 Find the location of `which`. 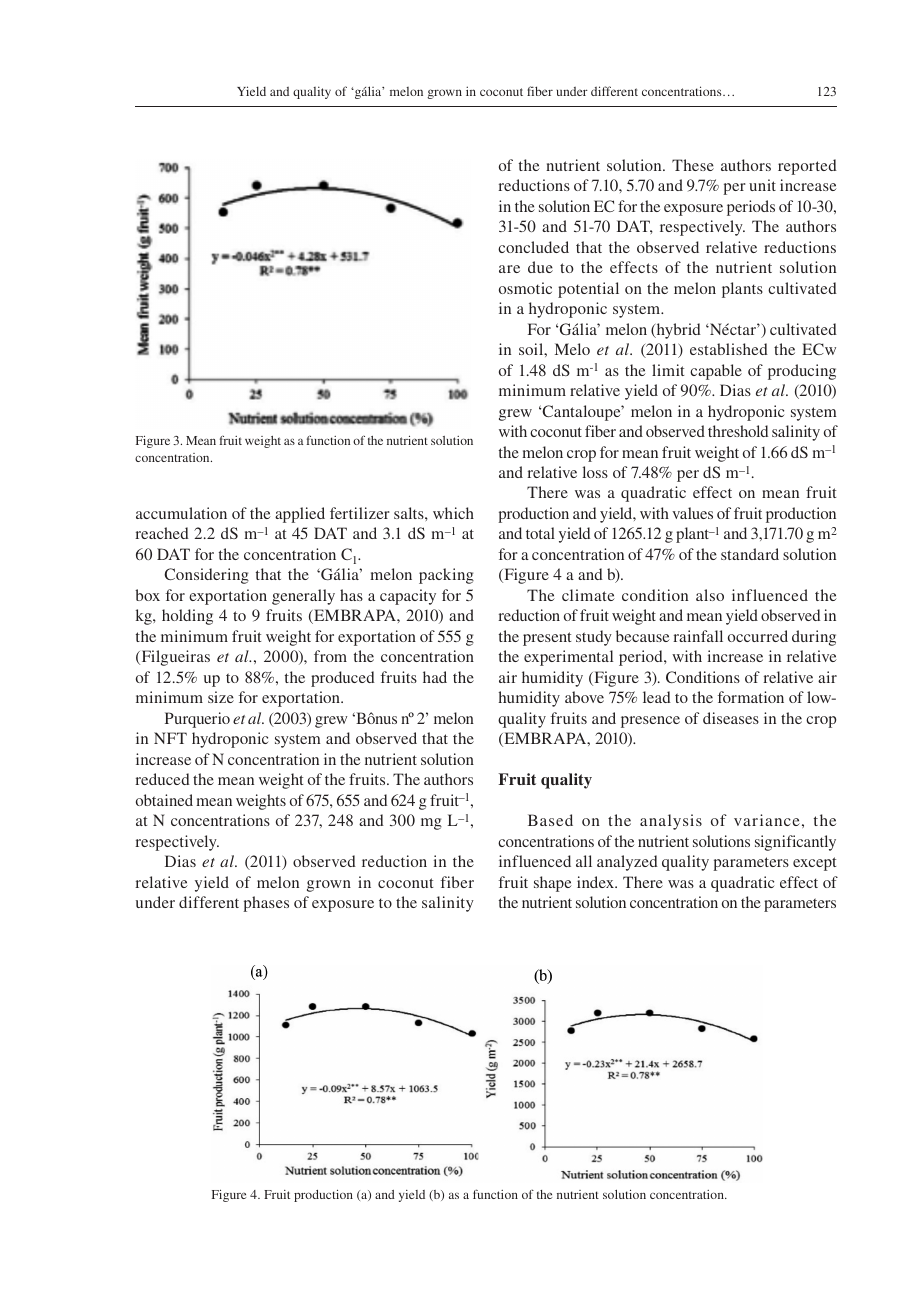

which is located at coordinates (453, 513).
